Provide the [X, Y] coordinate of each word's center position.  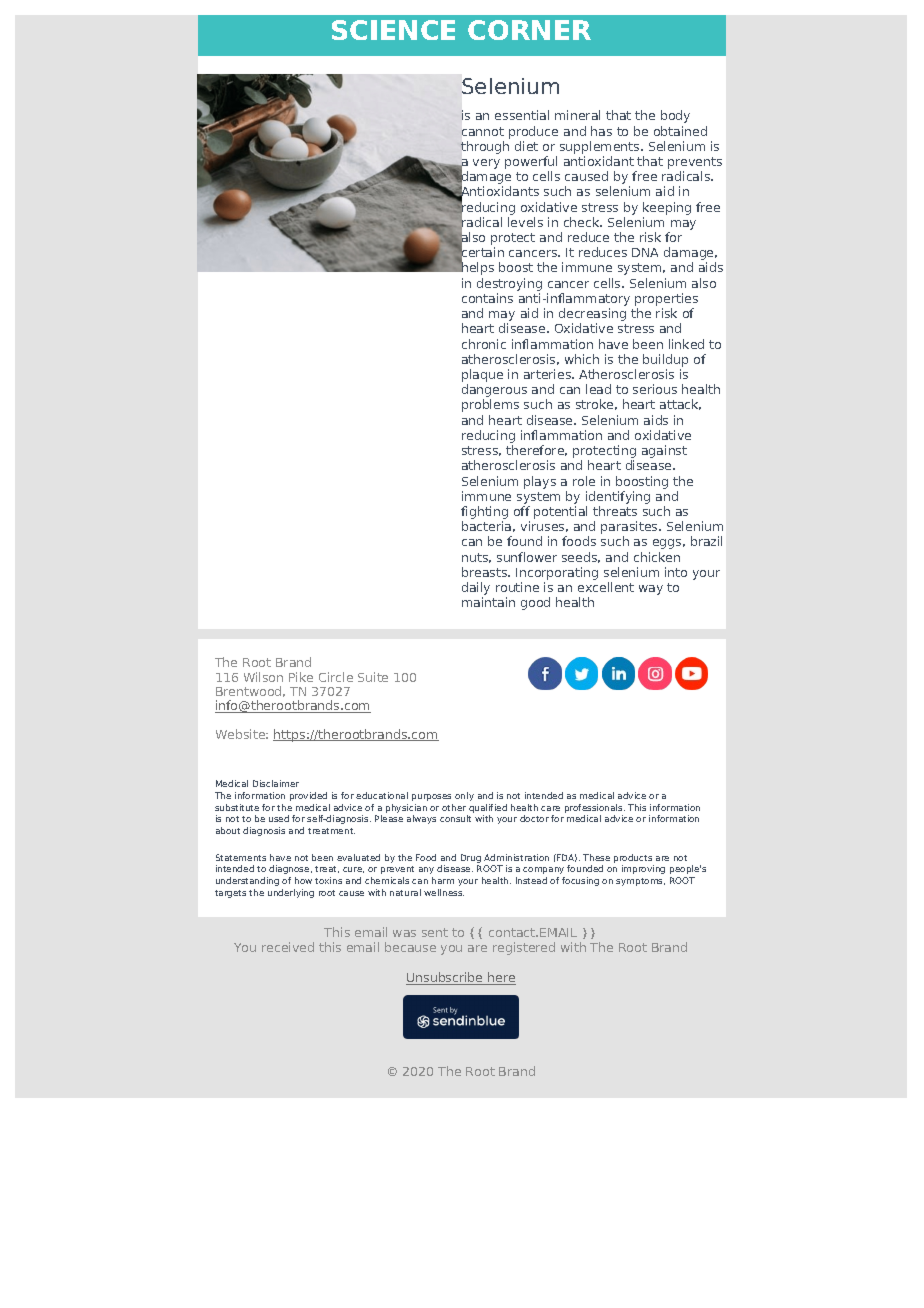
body [675, 116]
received [288, 947]
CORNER [529, 30]
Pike [301, 677]
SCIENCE [393, 30]
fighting [484, 514]
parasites [630, 529]
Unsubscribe [445, 978]
